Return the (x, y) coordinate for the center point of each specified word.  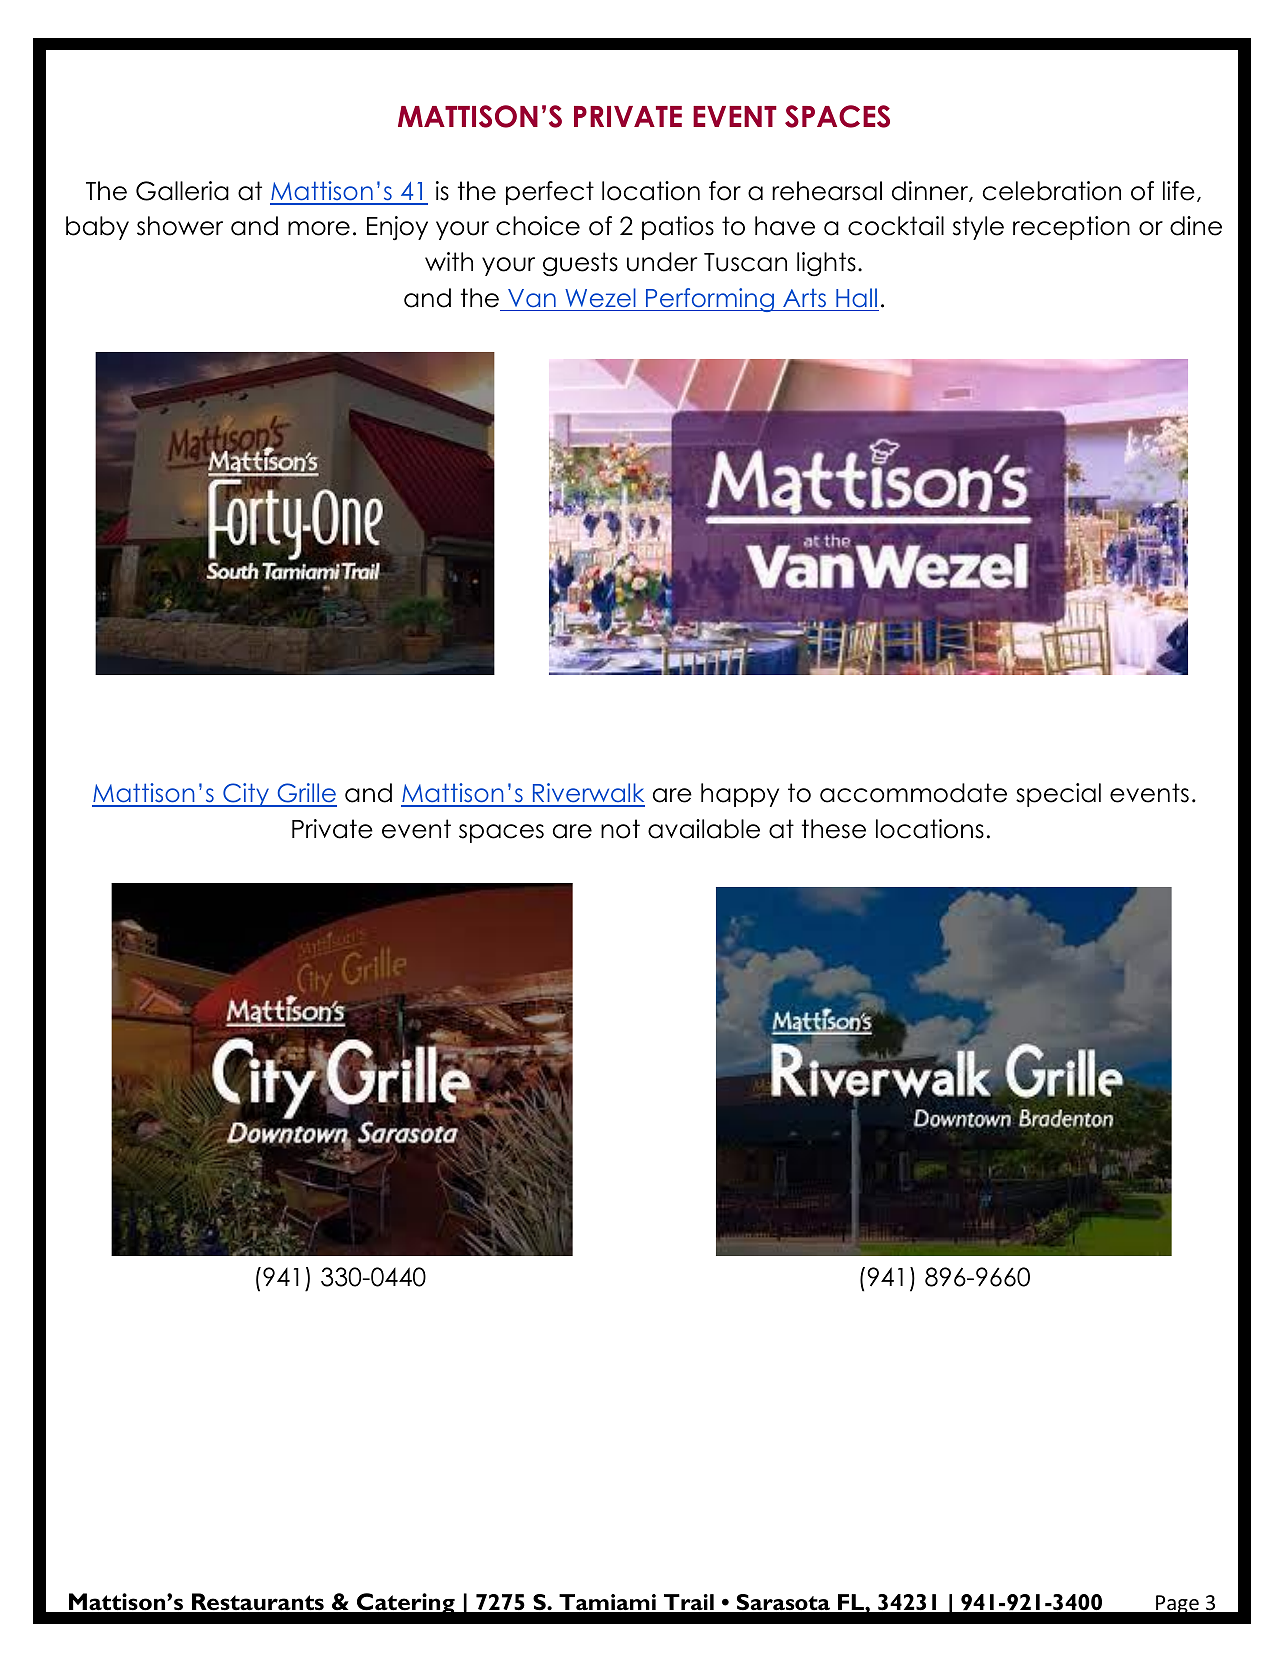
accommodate (913, 793)
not (620, 829)
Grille (306, 794)
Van (532, 298)
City (246, 795)
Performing (710, 300)
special (1058, 795)
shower (180, 226)
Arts (804, 298)
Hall (856, 298)
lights (826, 264)
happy (740, 795)
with (449, 261)
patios (678, 228)
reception (1071, 228)
